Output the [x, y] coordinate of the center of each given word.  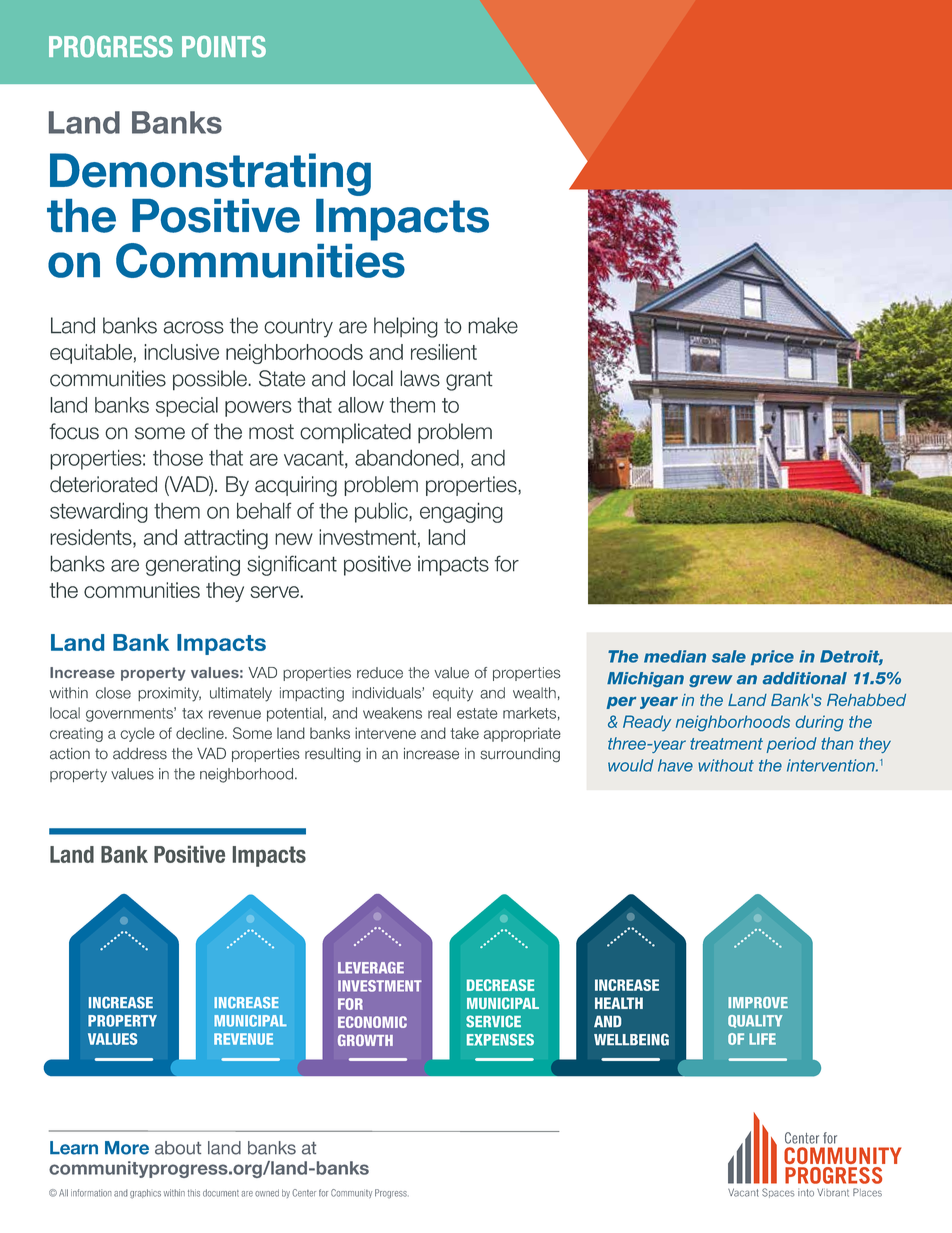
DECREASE [500, 985]
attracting [226, 539]
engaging [461, 512]
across [194, 327]
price [772, 657]
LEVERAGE [371, 968]
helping [406, 327]
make [493, 325]
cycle [137, 734]
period [792, 745]
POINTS [224, 46]
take [464, 733]
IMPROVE [758, 1003]
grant [469, 381]
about [178, 1148]
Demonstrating [210, 174]
